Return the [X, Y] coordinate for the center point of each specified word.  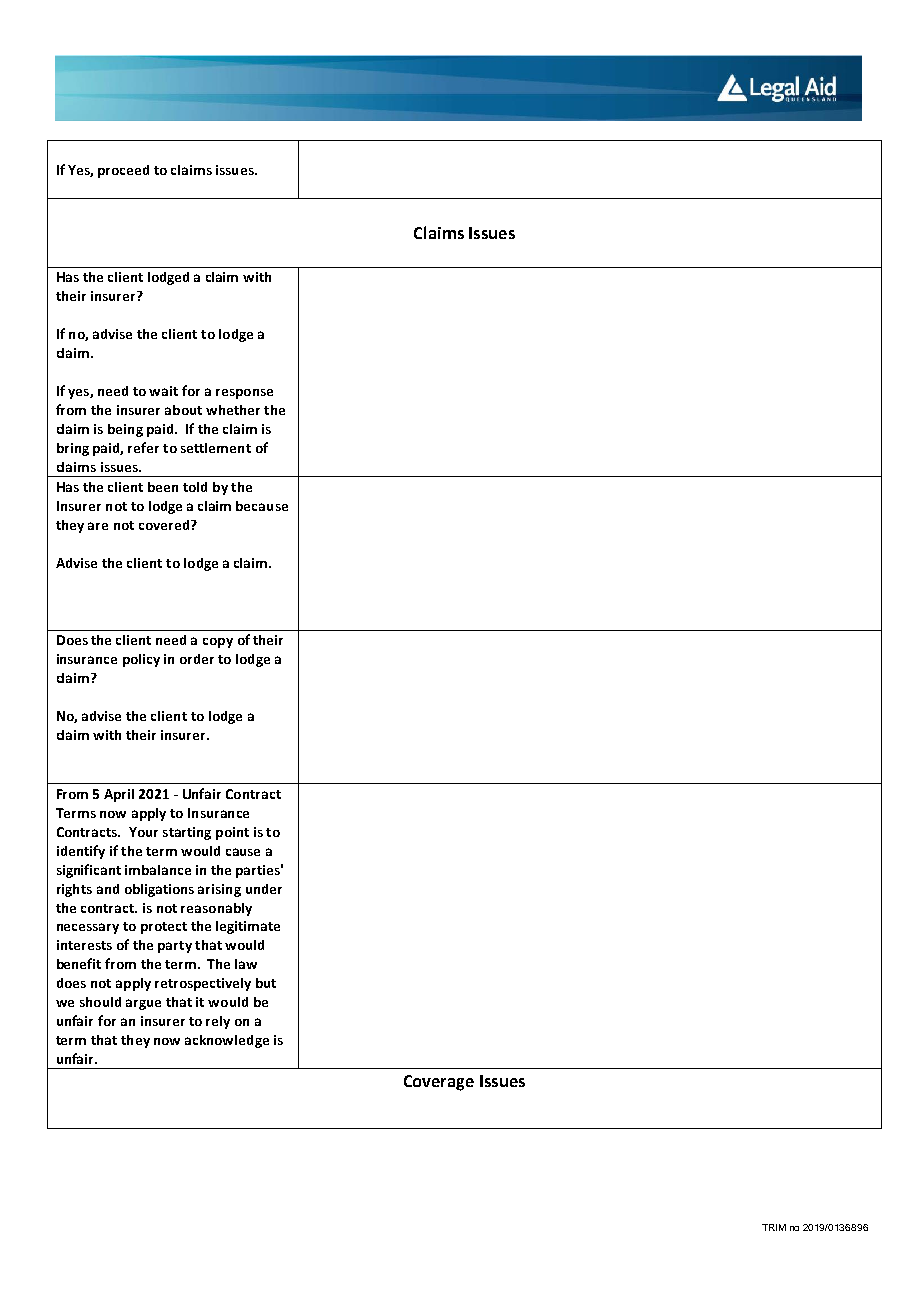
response [244, 394]
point [232, 833]
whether [233, 410]
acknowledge [227, 1041]
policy [141, 660]
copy [218, 643]
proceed [123, 171]
